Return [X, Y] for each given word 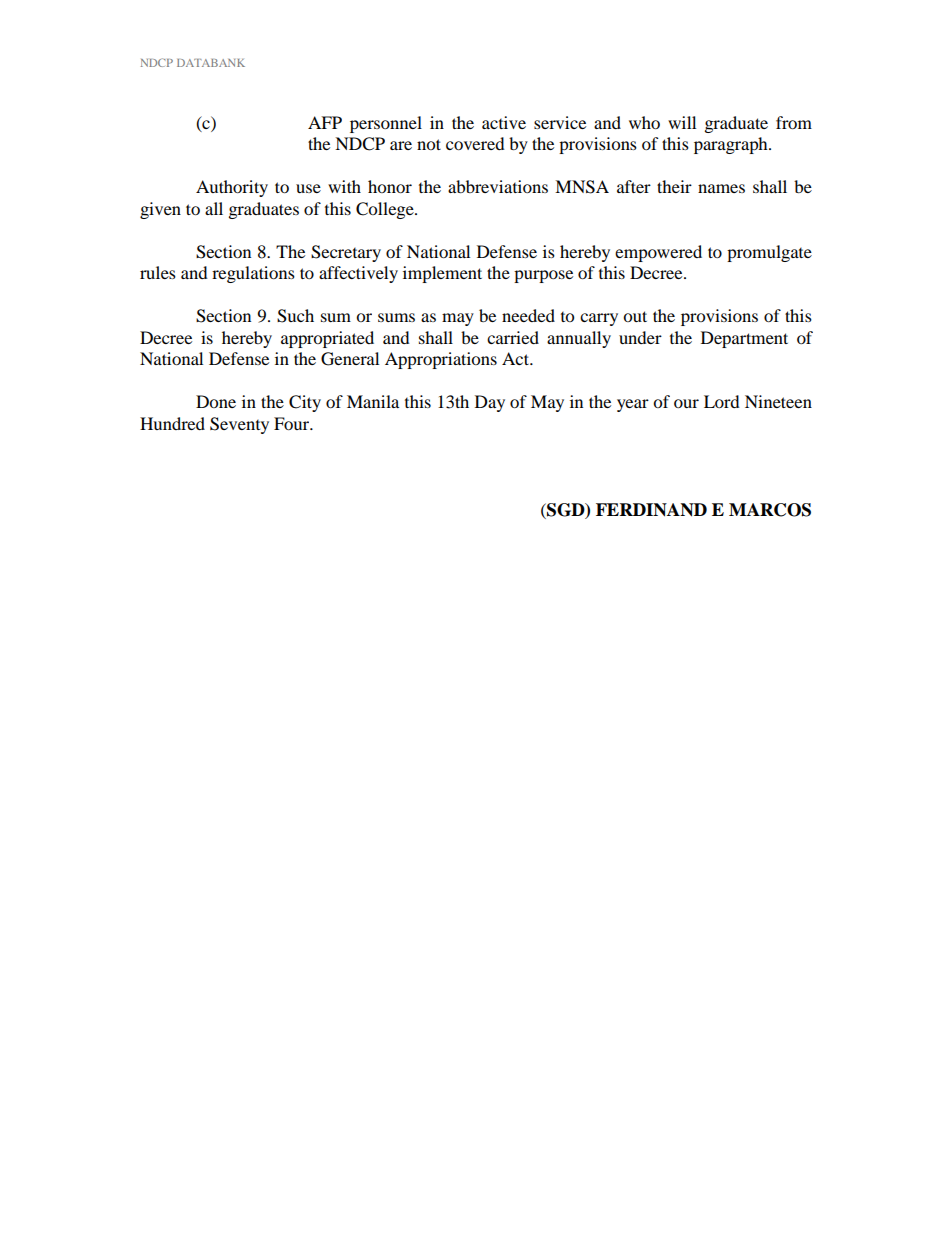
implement [442, 274]
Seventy [239, 425]
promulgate [769, 253]
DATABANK [211, 63]
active [504, 122]
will [682, 122]
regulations [253, 274]
